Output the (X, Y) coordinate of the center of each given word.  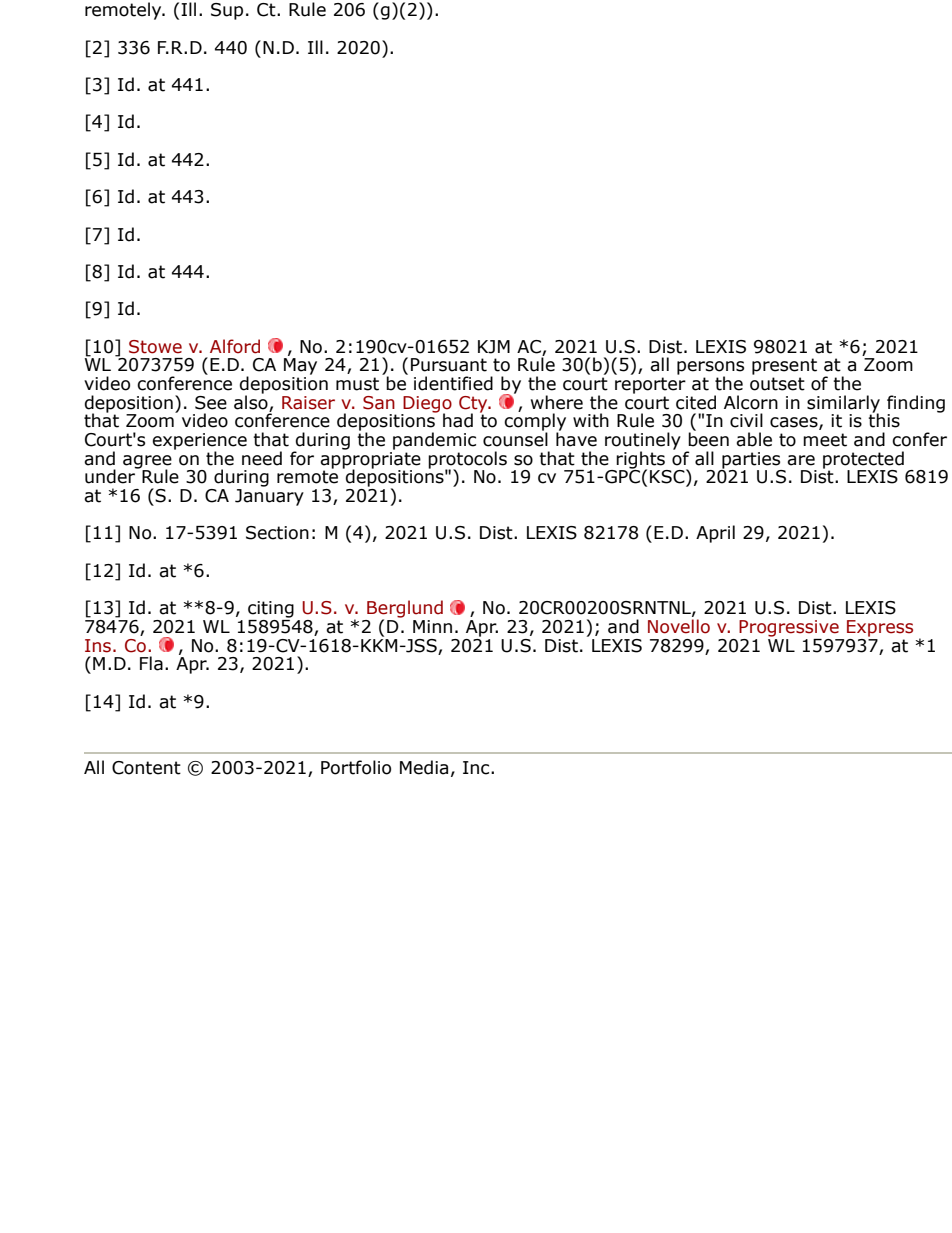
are (801, 460)
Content (146, 768)
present (784, 366)
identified (453, 383)
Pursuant (449, 365)
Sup (227, 11)
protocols (467, 461)
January (269, 497)
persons (710, 369)
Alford (235, 346)
